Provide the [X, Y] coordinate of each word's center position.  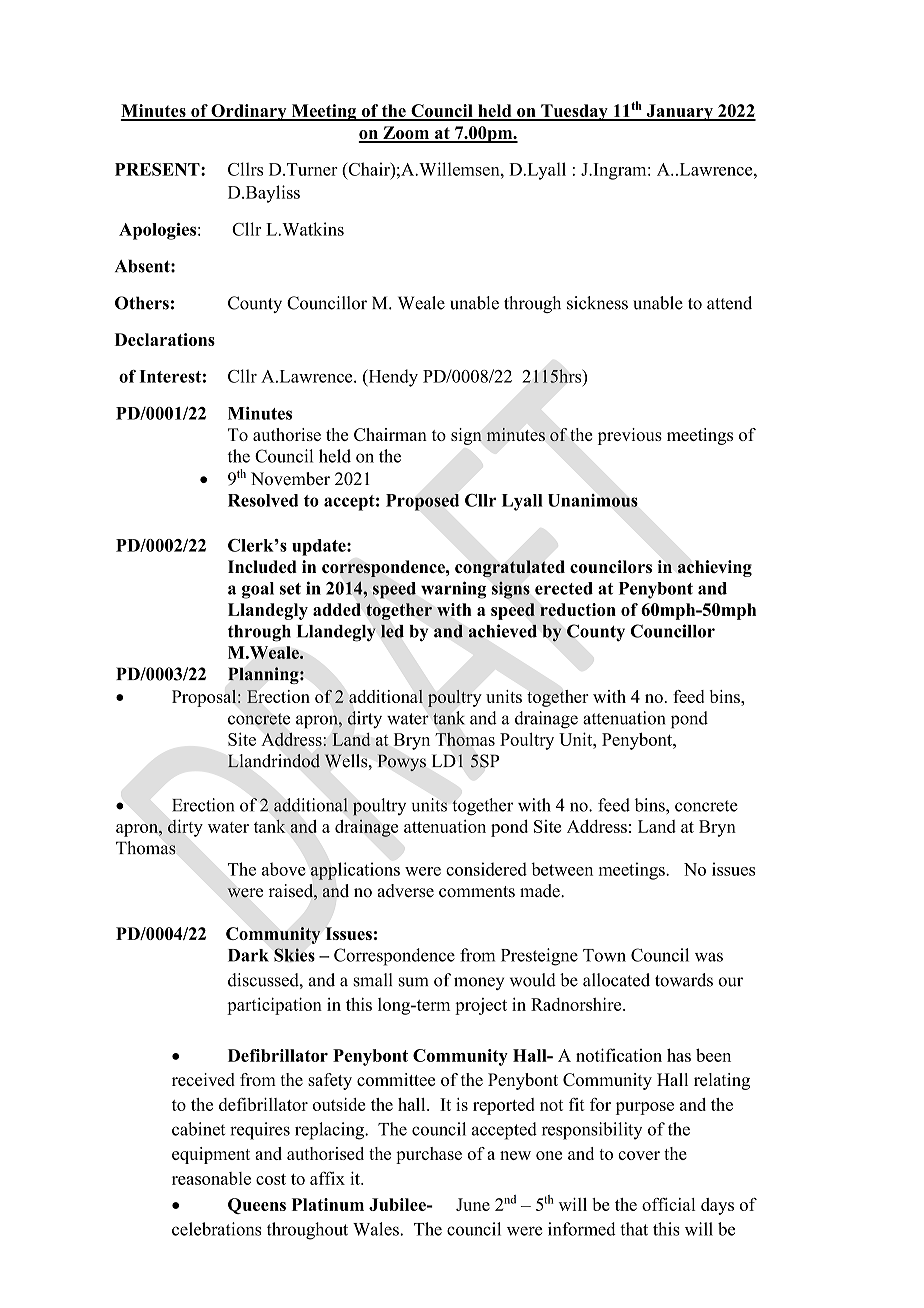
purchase [429, 1155]
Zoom [406, 134]
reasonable [211, 1178]
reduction [578, 609]
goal [258, 590]
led [392, 631]
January [679, 112]
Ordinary [249, 112]
